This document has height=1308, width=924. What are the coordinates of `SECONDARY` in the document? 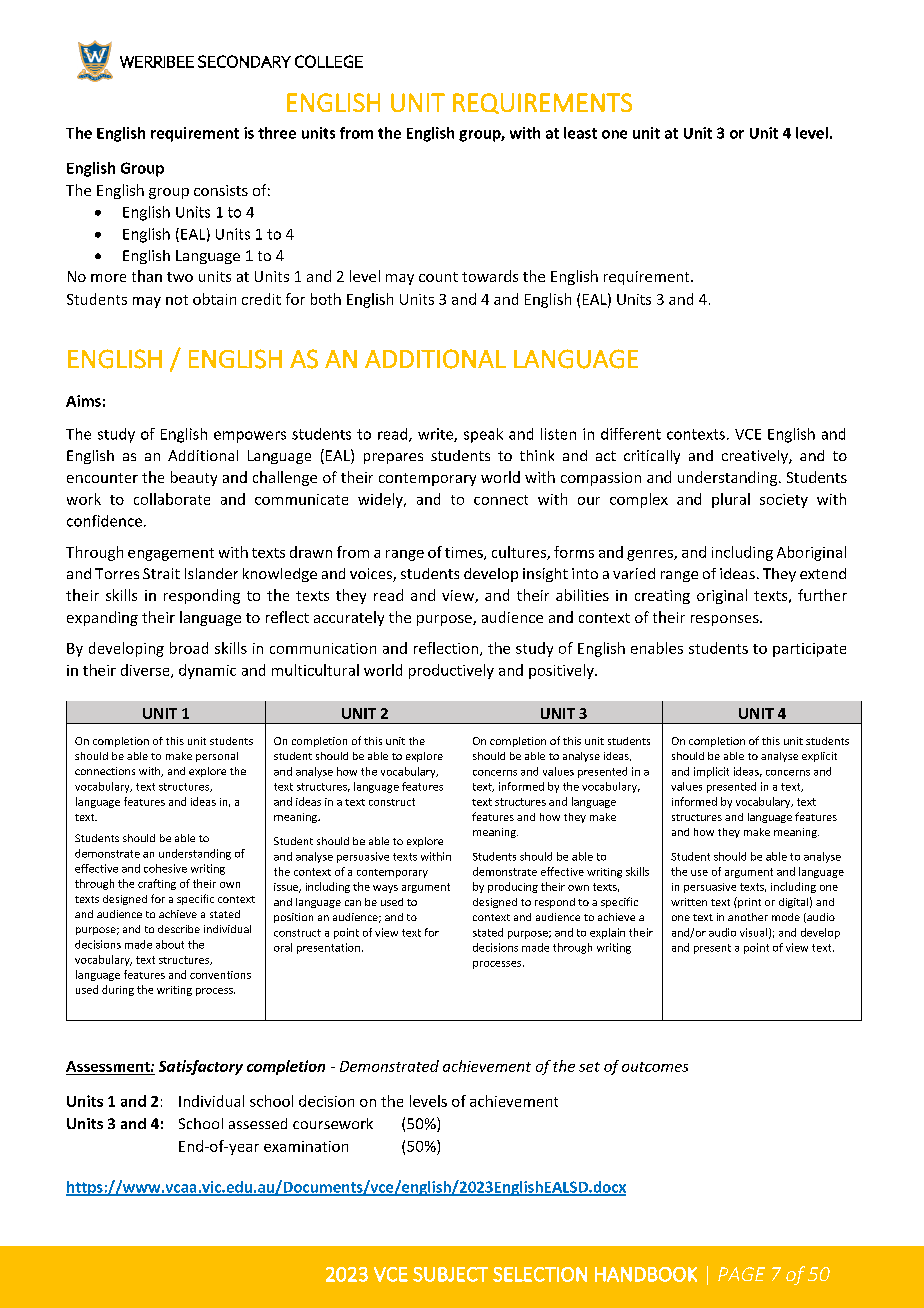 It's located at (244, 61).
